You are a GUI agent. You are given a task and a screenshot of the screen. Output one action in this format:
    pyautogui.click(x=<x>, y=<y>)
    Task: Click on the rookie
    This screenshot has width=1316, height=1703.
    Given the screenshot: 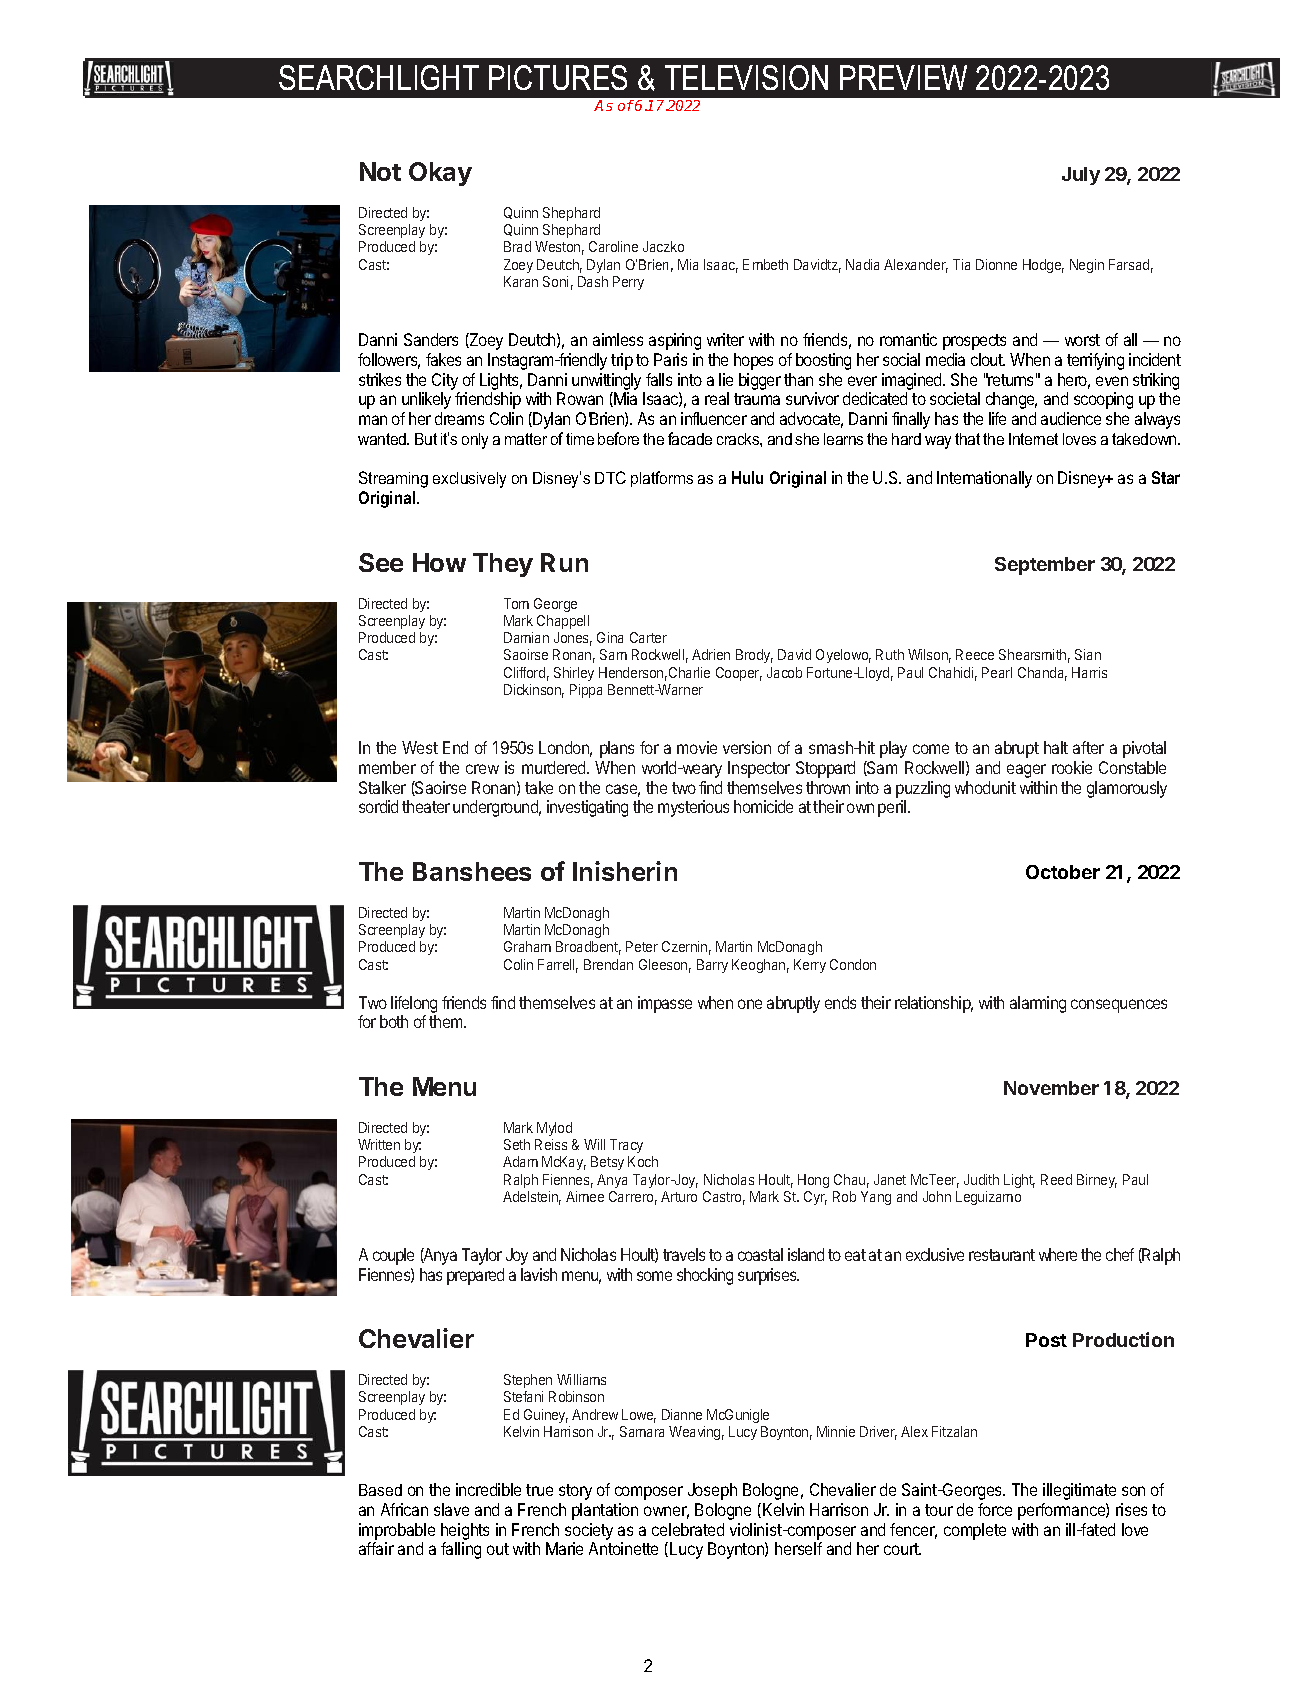 What is the action you would take?
    pyautogui.click(x=1072, y=767)
